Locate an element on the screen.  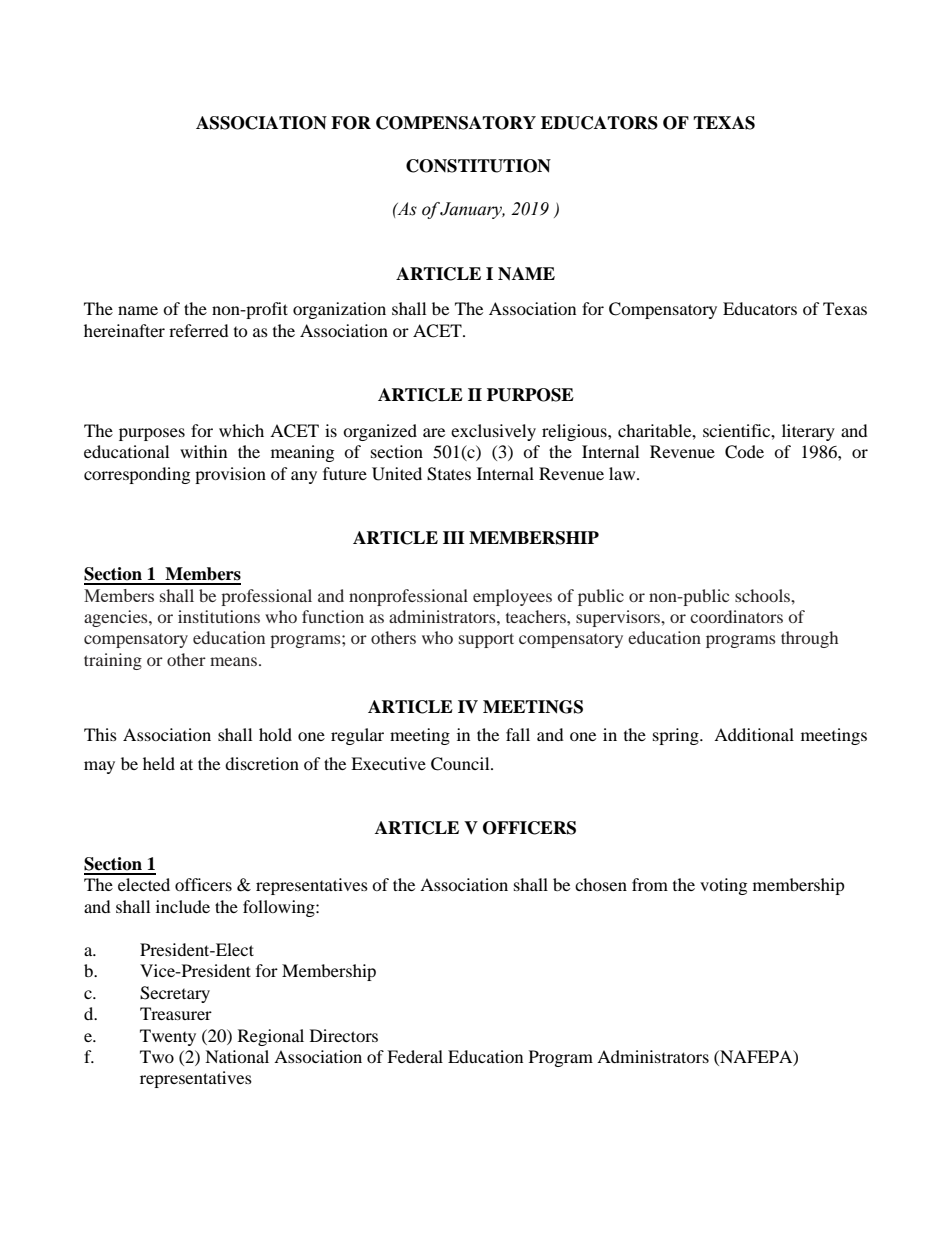
institutions is located at coordinates (219, 616).
